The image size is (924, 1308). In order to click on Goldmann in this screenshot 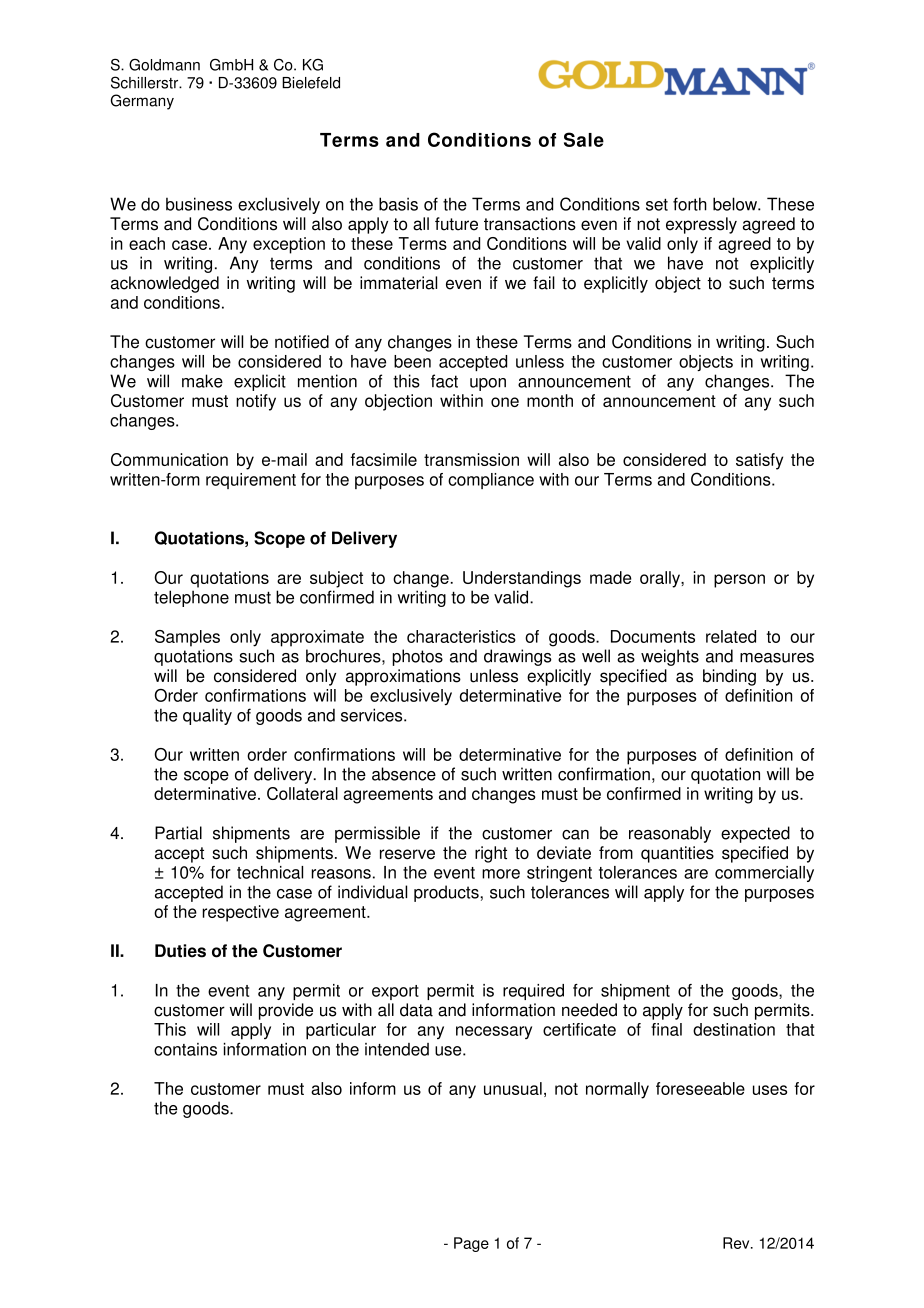, I will do `click(164, 65)`.
